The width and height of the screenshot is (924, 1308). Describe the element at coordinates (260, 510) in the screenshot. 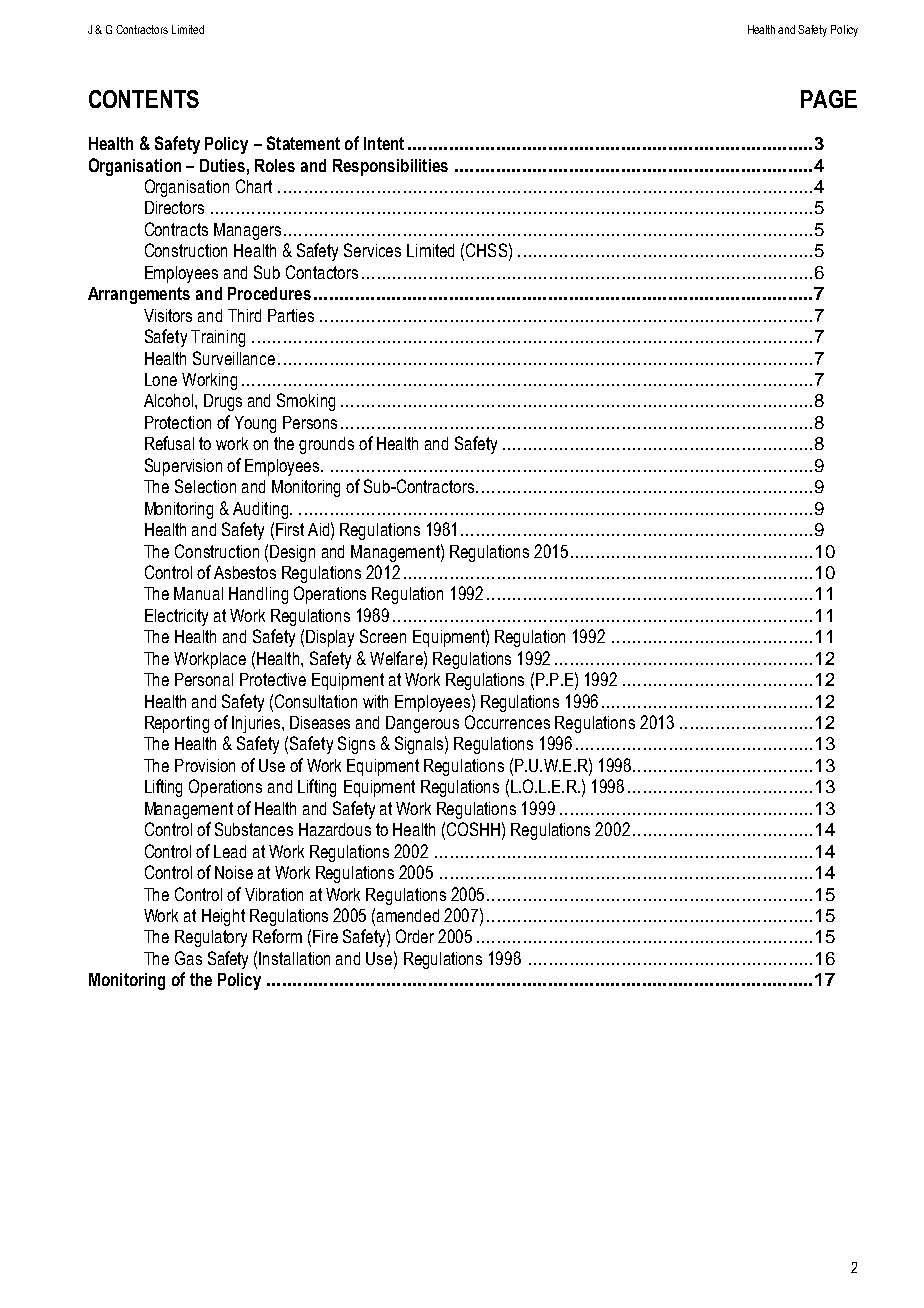

I see `Auditing` at that location.
